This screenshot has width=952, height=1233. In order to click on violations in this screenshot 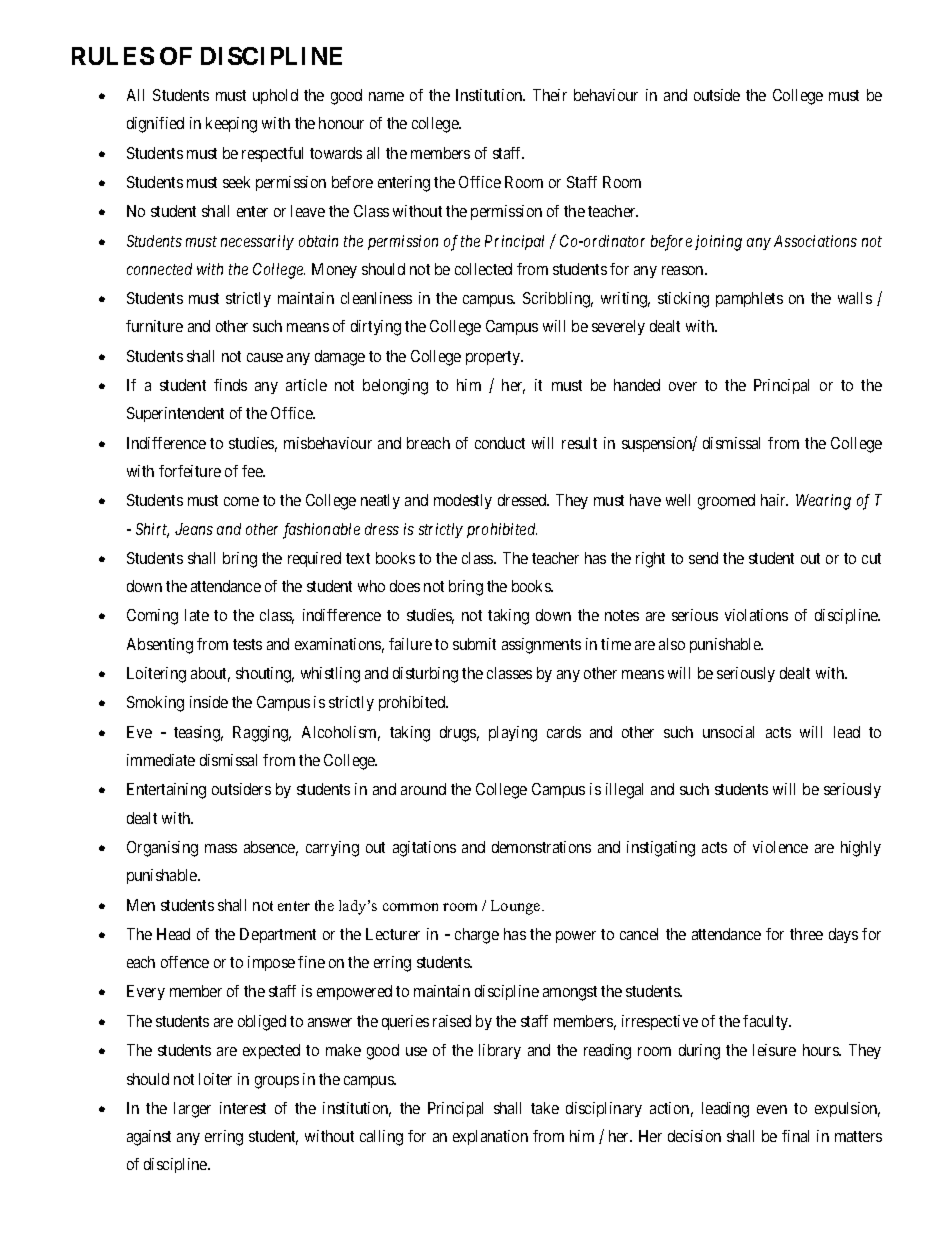, I will do `click(756, 615)`.
